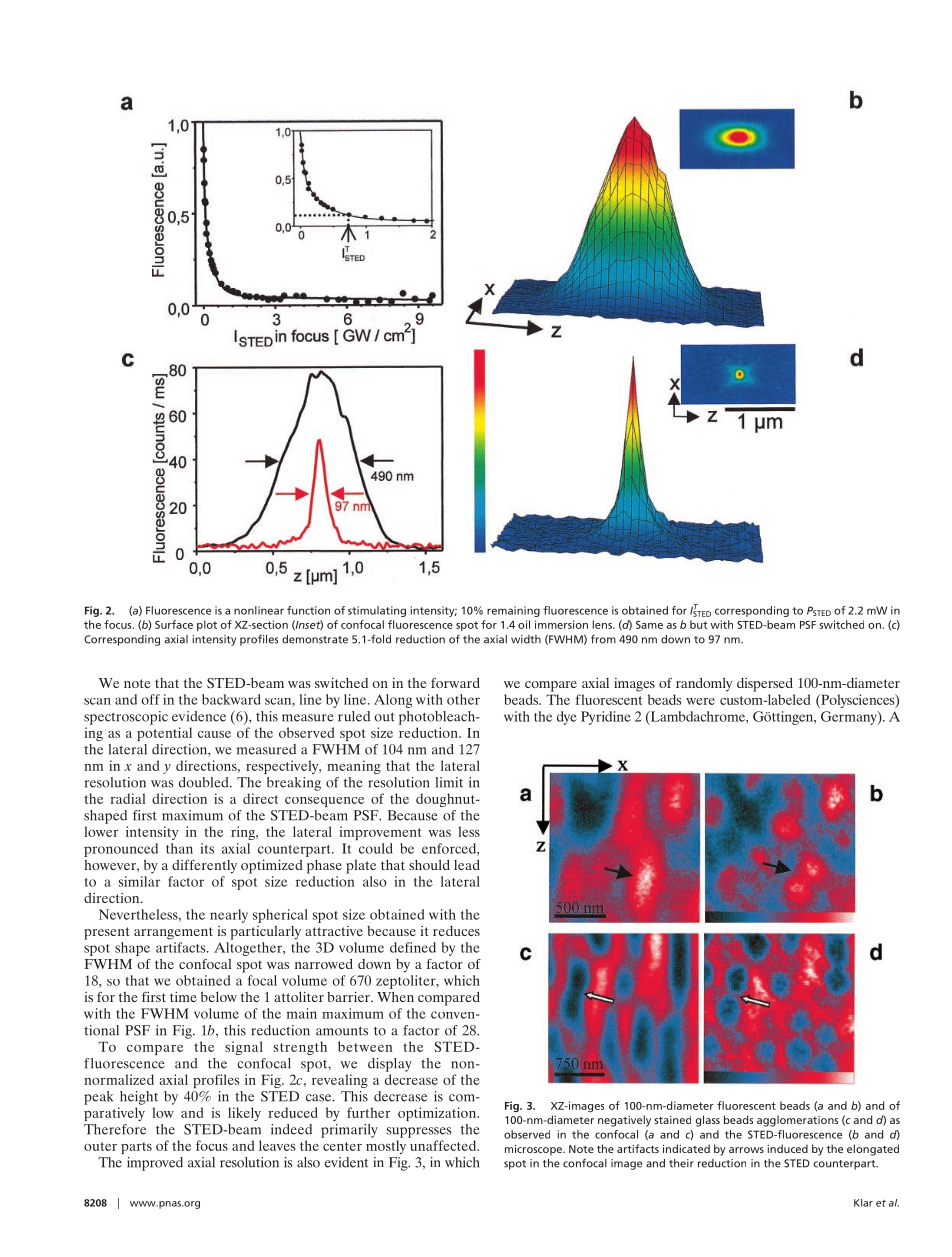  Describe the element at coordinates (698, 624) in the screenshot. I see `but` at that location.
